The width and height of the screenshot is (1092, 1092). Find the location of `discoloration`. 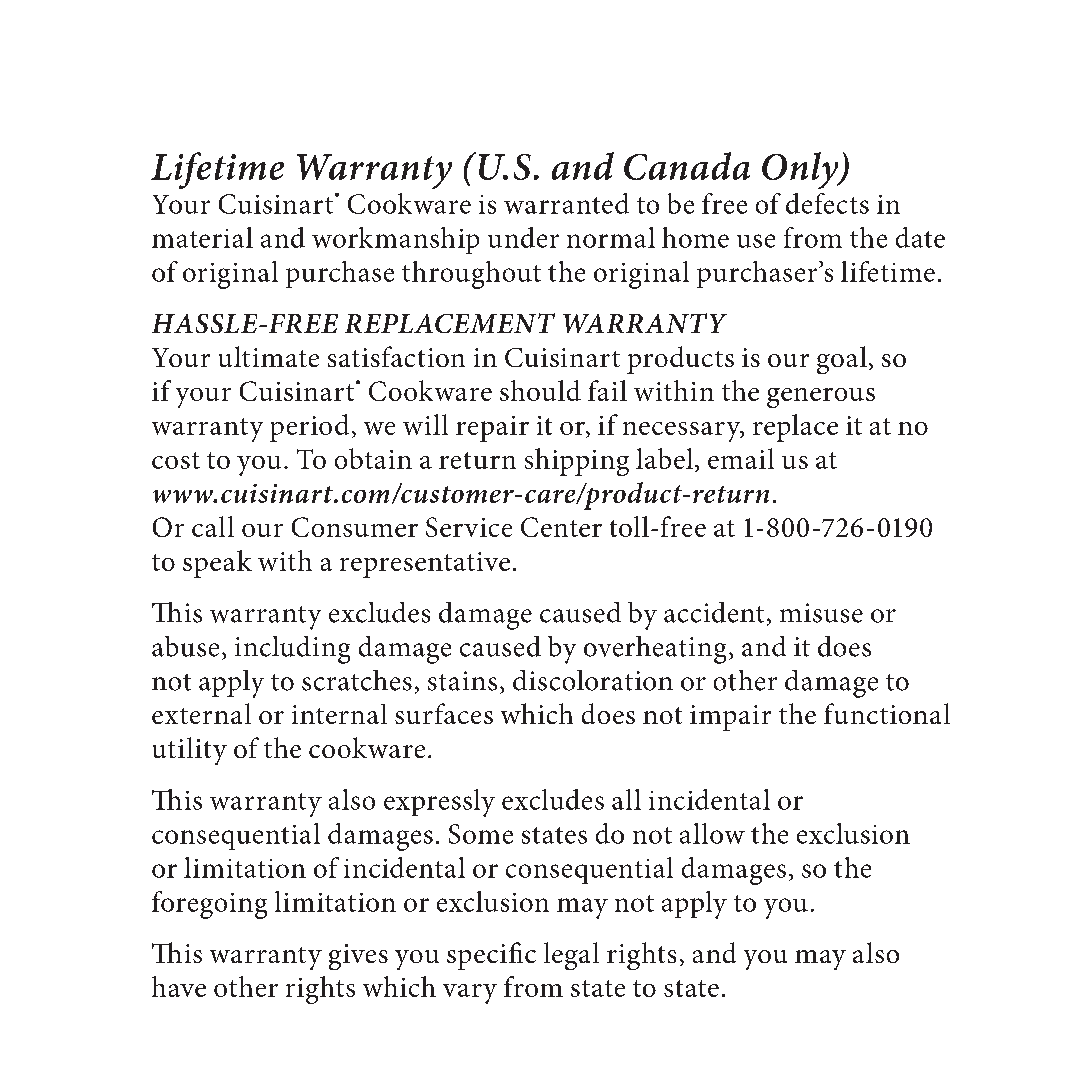

discoloration is located at coordinates (593, 680).
